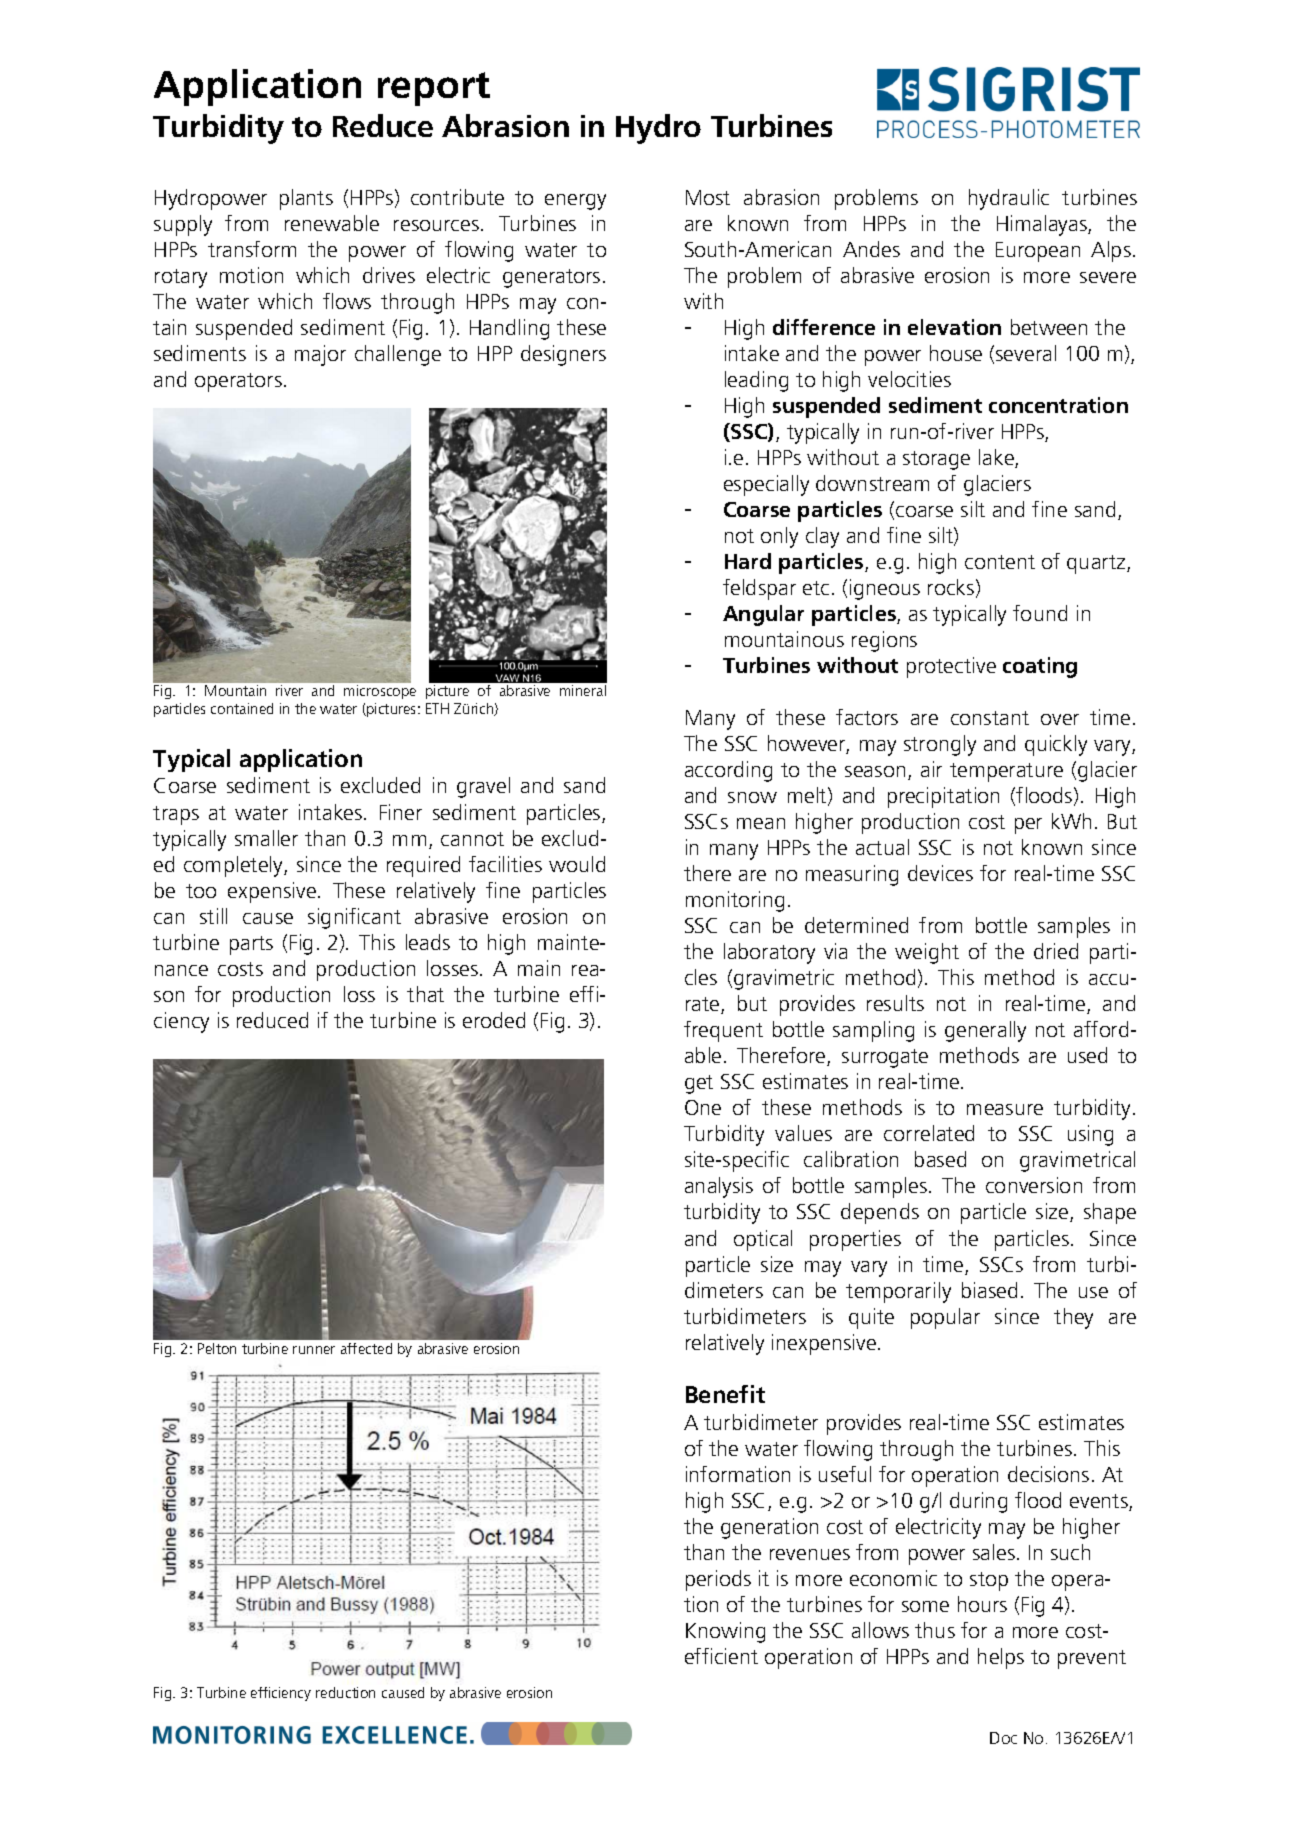  I want to click on parts, so click(251, 945).
